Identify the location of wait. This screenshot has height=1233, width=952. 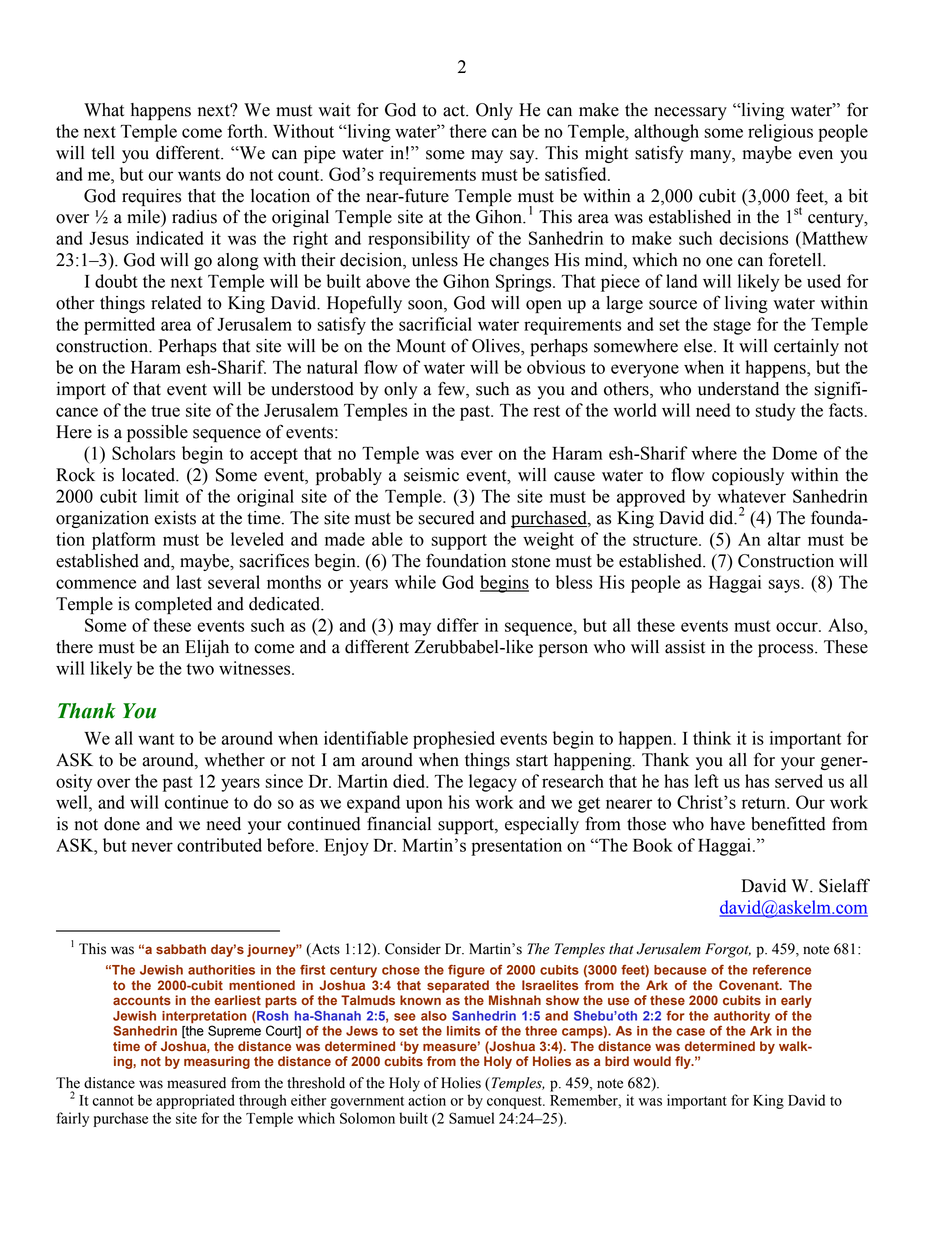
(334, 110).
